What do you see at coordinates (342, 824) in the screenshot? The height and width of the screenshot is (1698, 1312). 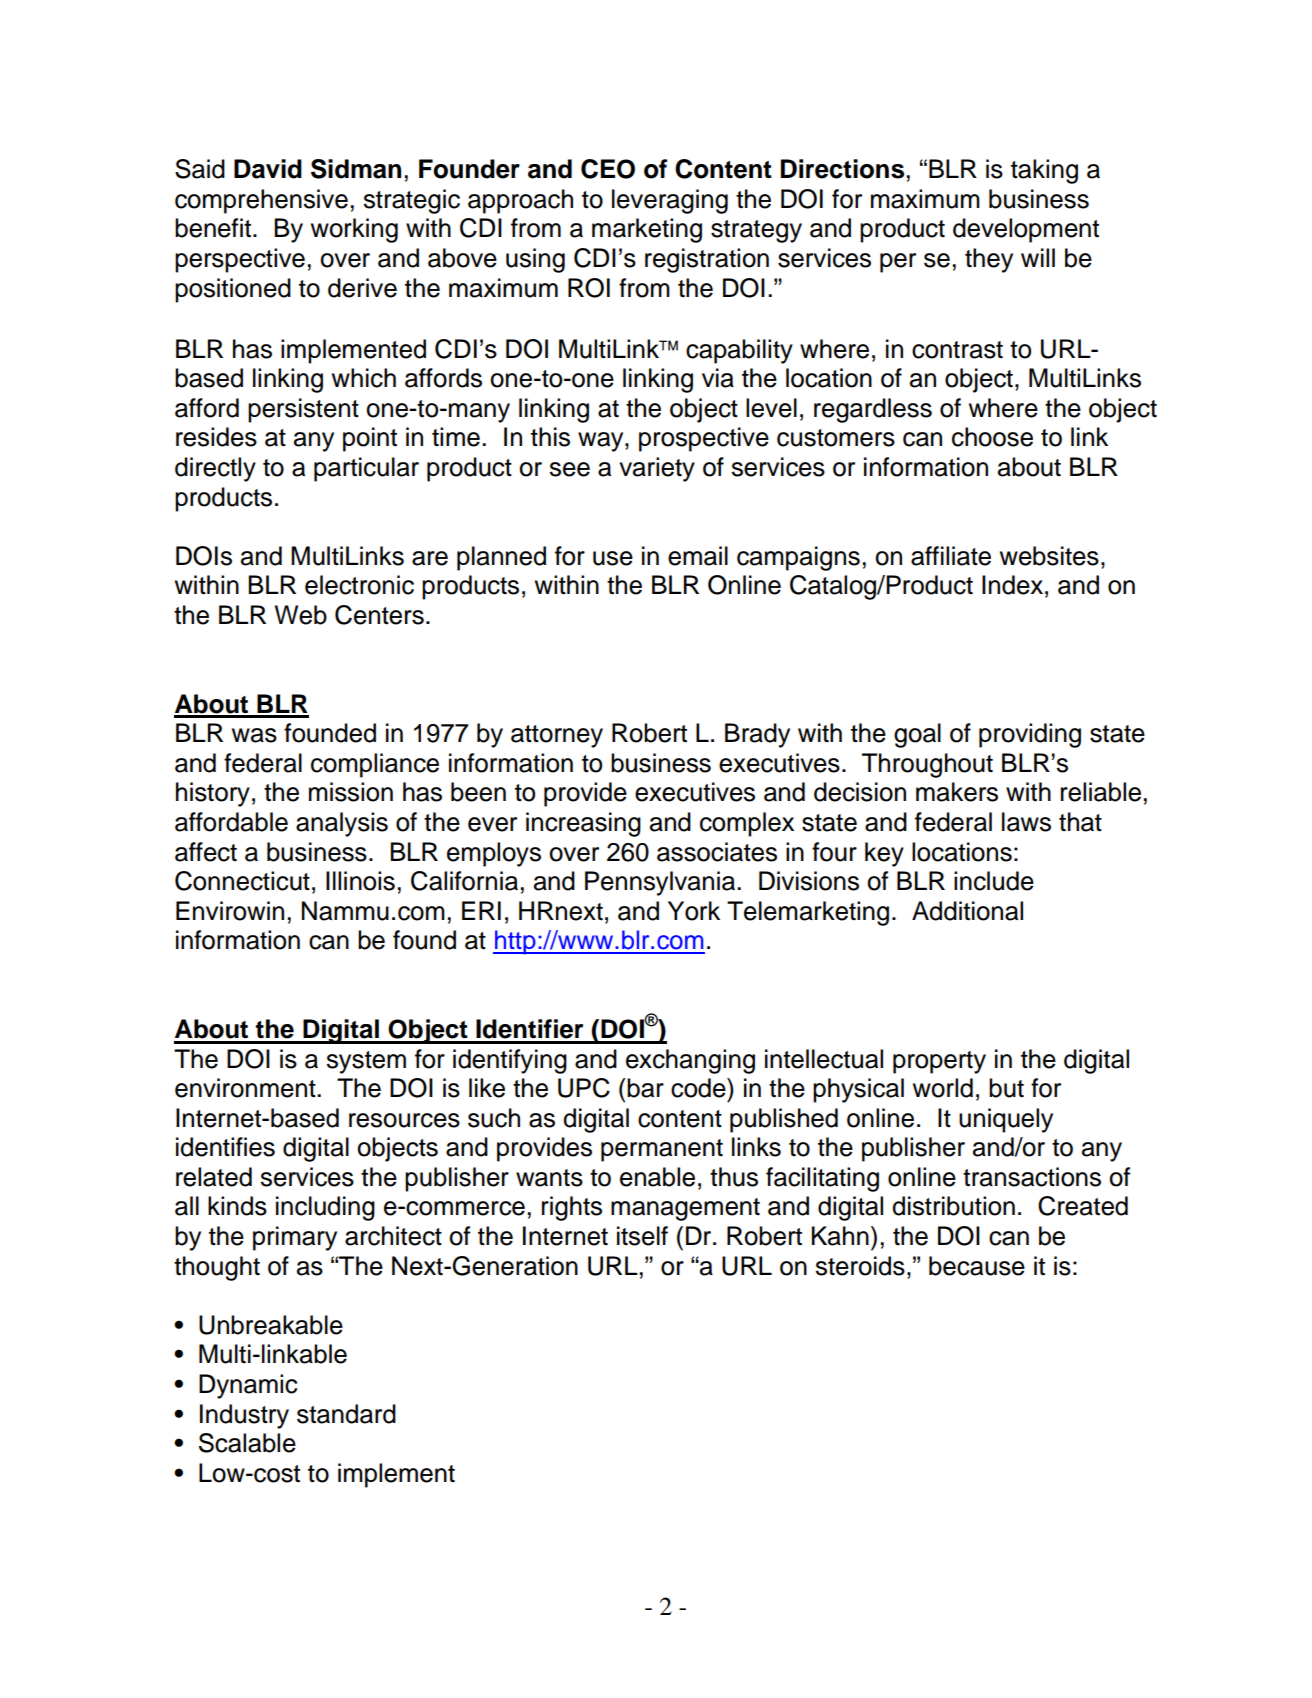 I see `analysis` at bounding box center [342, 824].
